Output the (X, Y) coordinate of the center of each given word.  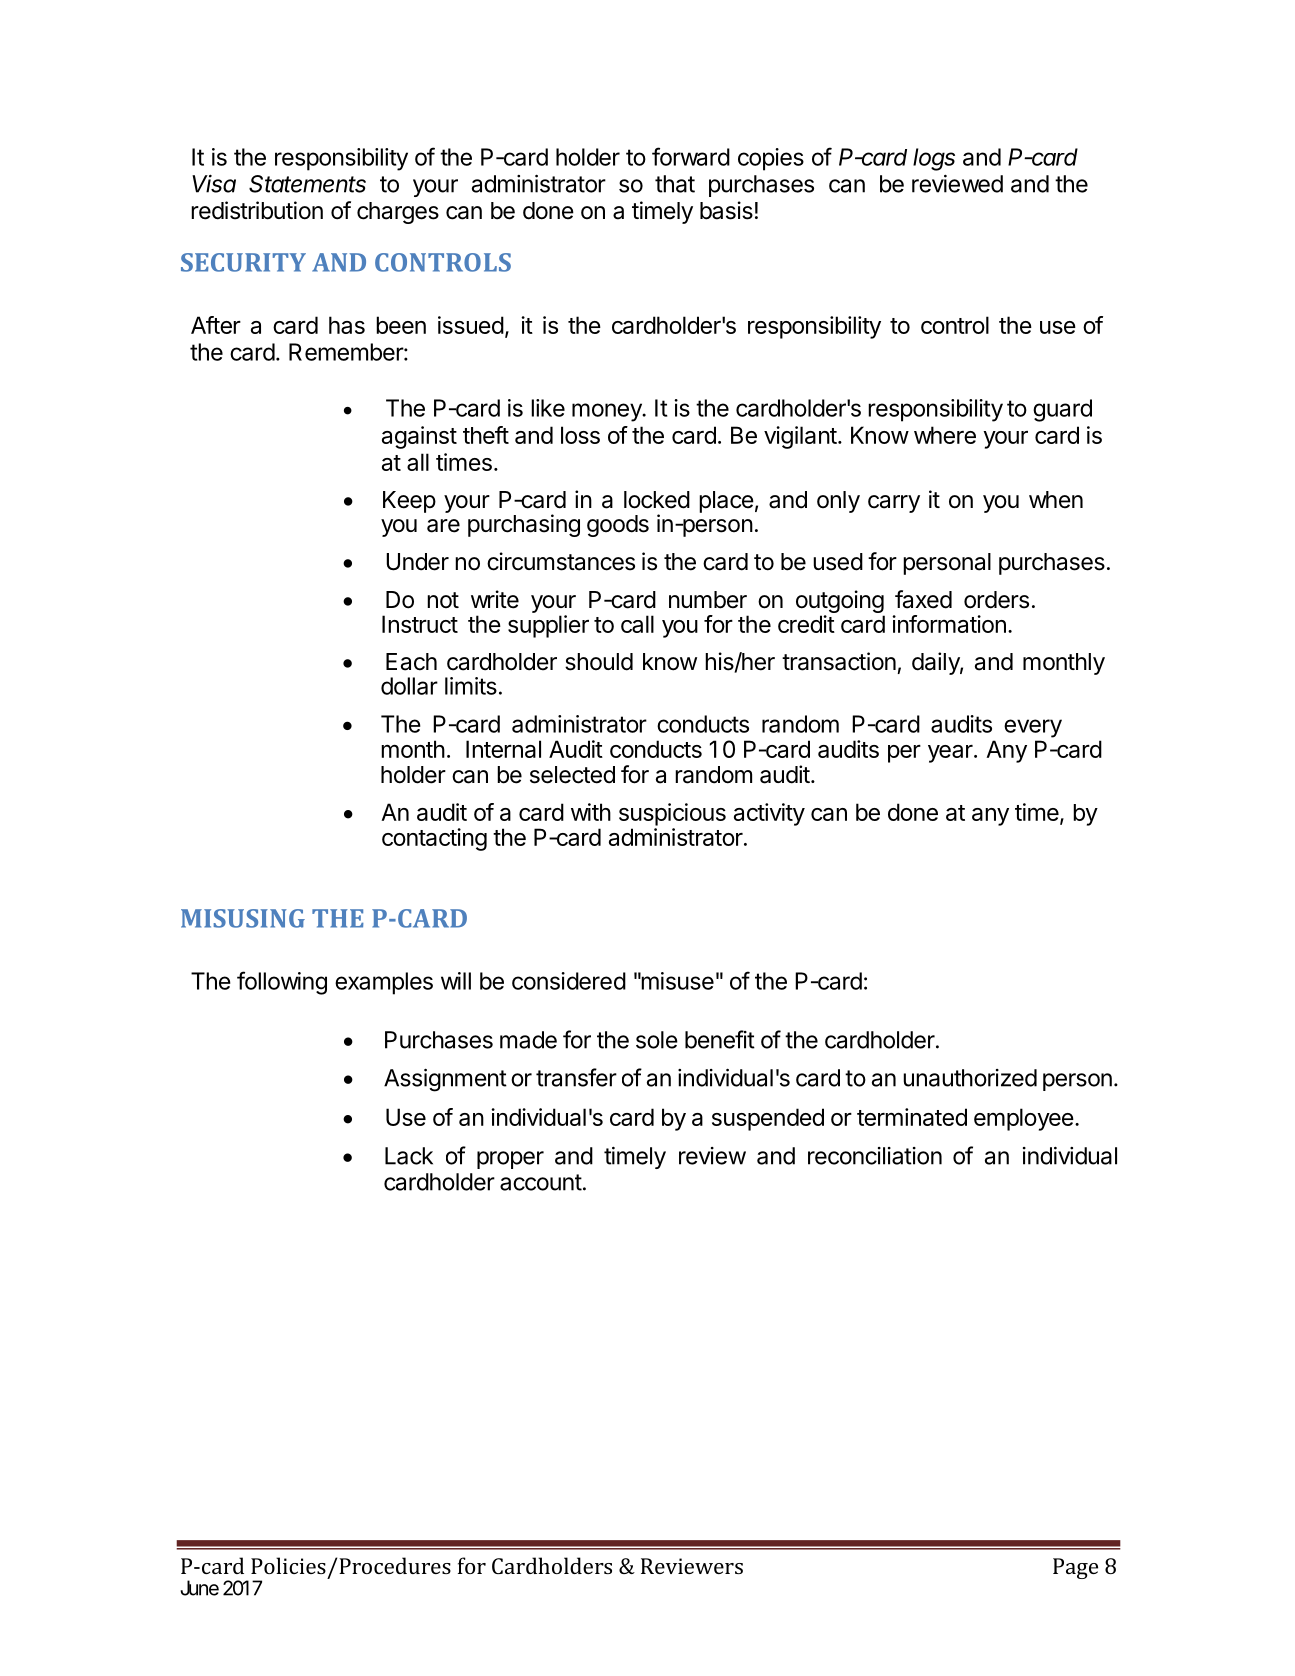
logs (934, 159)
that (675, 184)
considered (569, 981)
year (951, 754)
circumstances (561, 561)
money (608, 412)
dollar (409, 686)
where (945, 435)
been (401, 325)
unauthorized (970, 1078)
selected (572, 775)
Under (417, 562)
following (282, 983)
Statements (307, 184)
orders (996, 600)
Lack (409, 1156)
